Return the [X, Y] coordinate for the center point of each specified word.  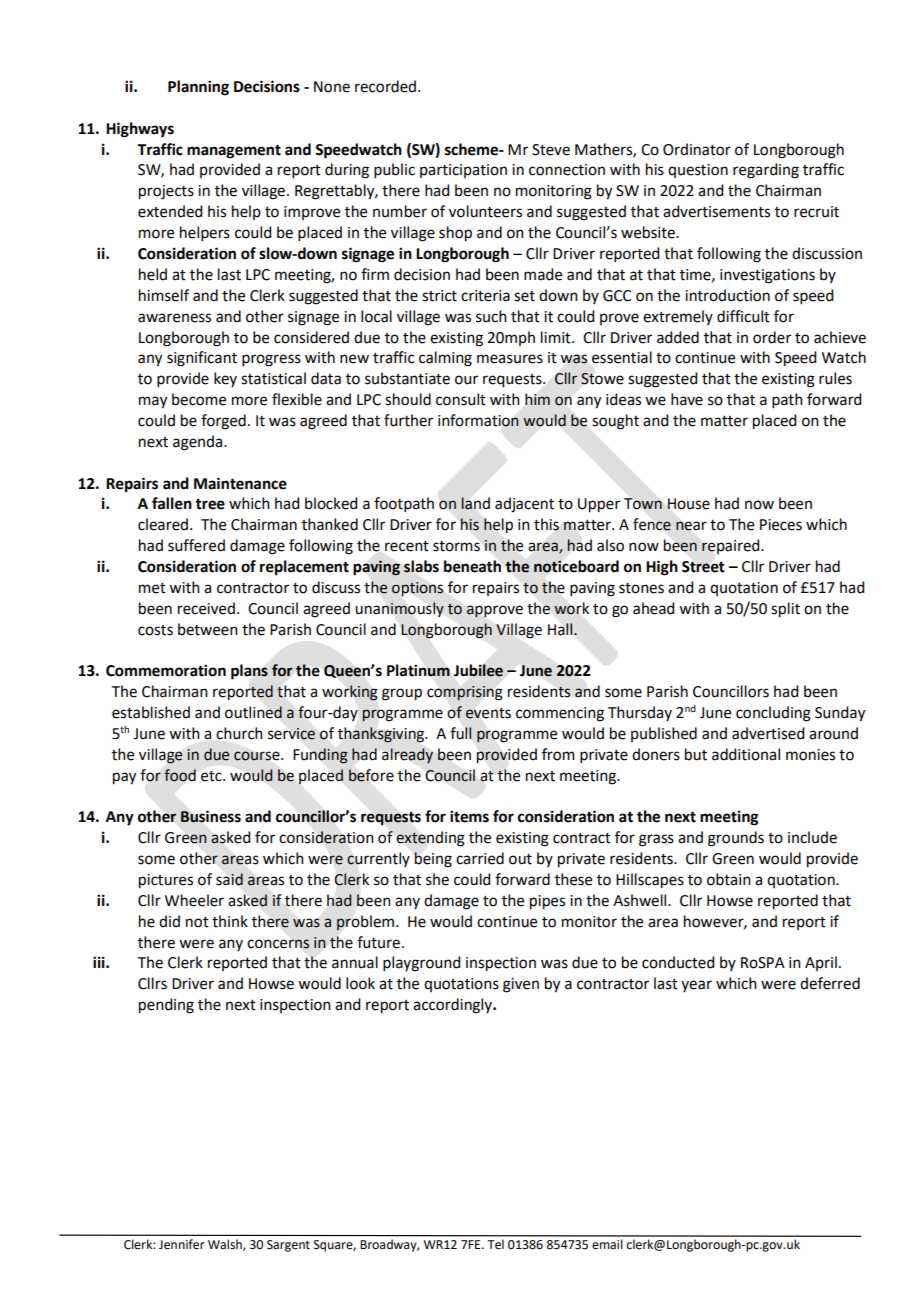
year [696, 986]
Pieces [781, 525]
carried [480, 858]
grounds [736, 839]
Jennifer [182, 1244]
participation [463, 171]
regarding [766, 171]
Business [211, 816]
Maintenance [240, 483]
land [476, 503]
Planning [198, 88]
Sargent [288, 1246]
